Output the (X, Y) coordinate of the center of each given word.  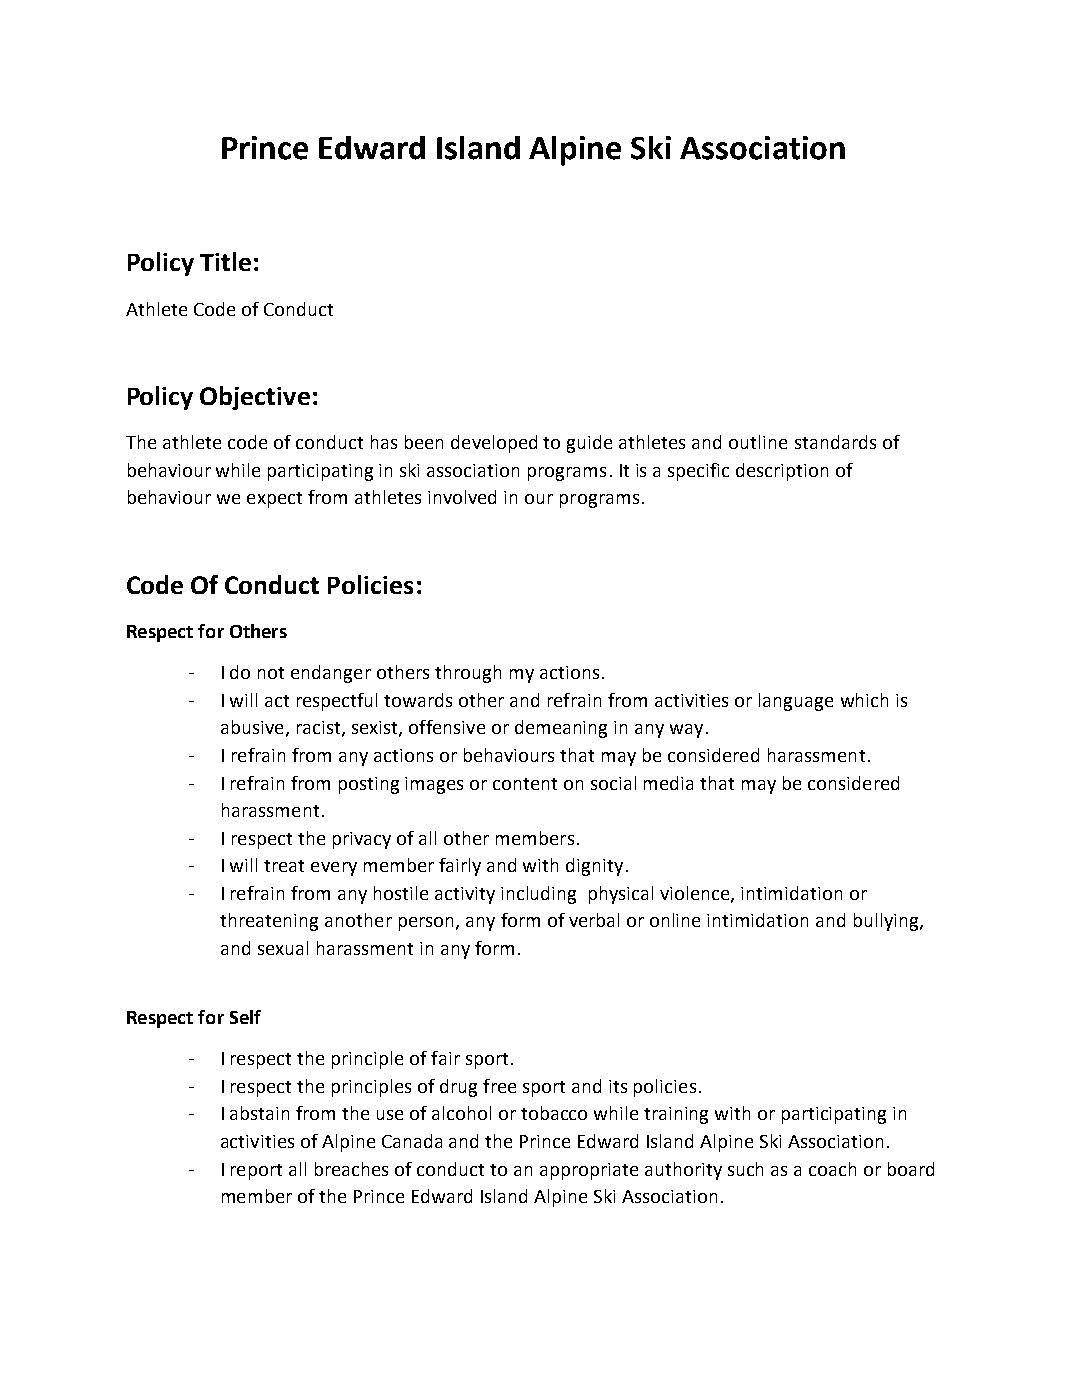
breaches (351, 1169)
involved (462, 497)
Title (225, 261)
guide (589, 444)
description (782, 472)
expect (274, 500)
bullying (887, 922)
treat (284, 866)
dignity (594, 867)
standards (835, 442)
